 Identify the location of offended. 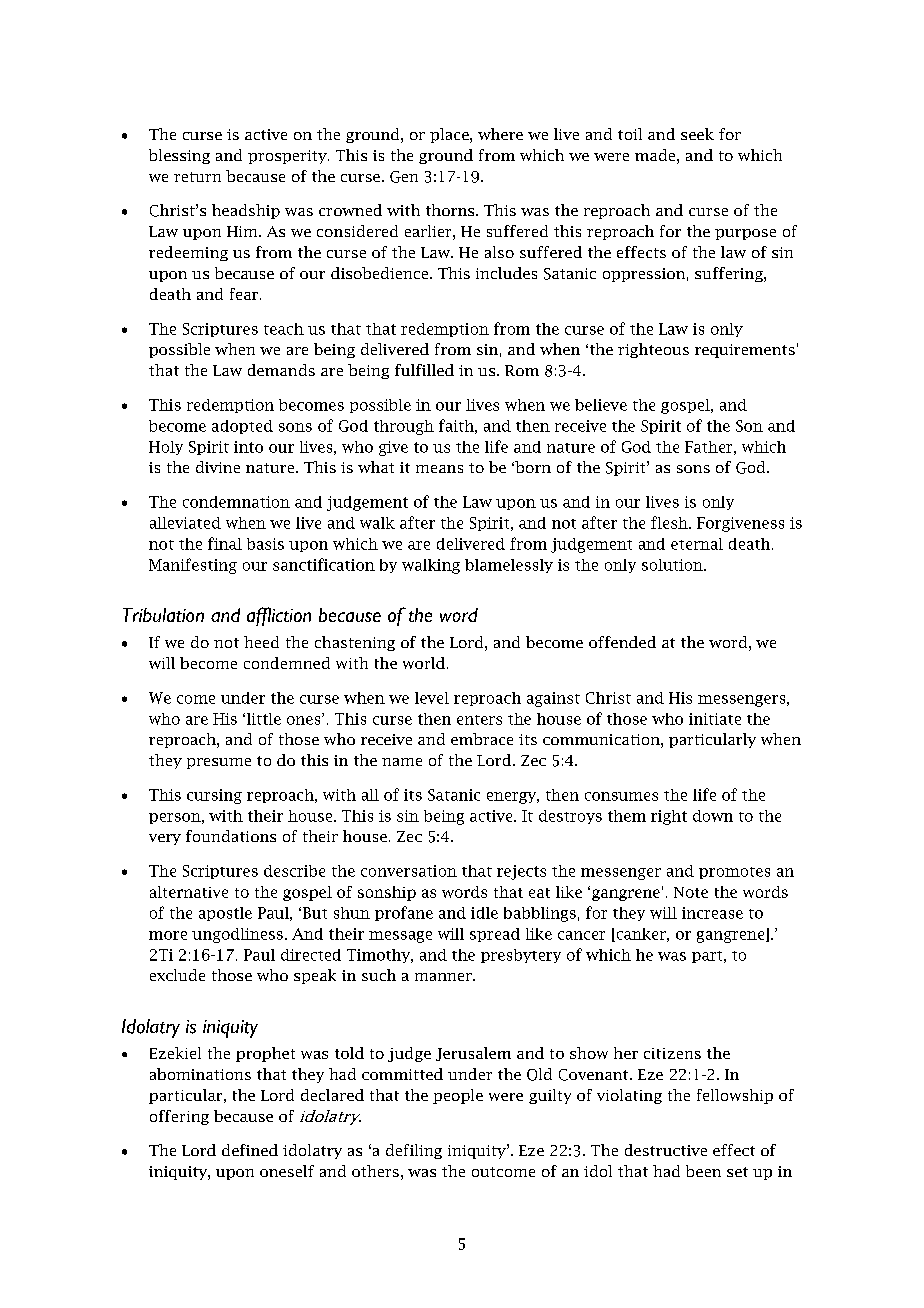
(622, 642).
